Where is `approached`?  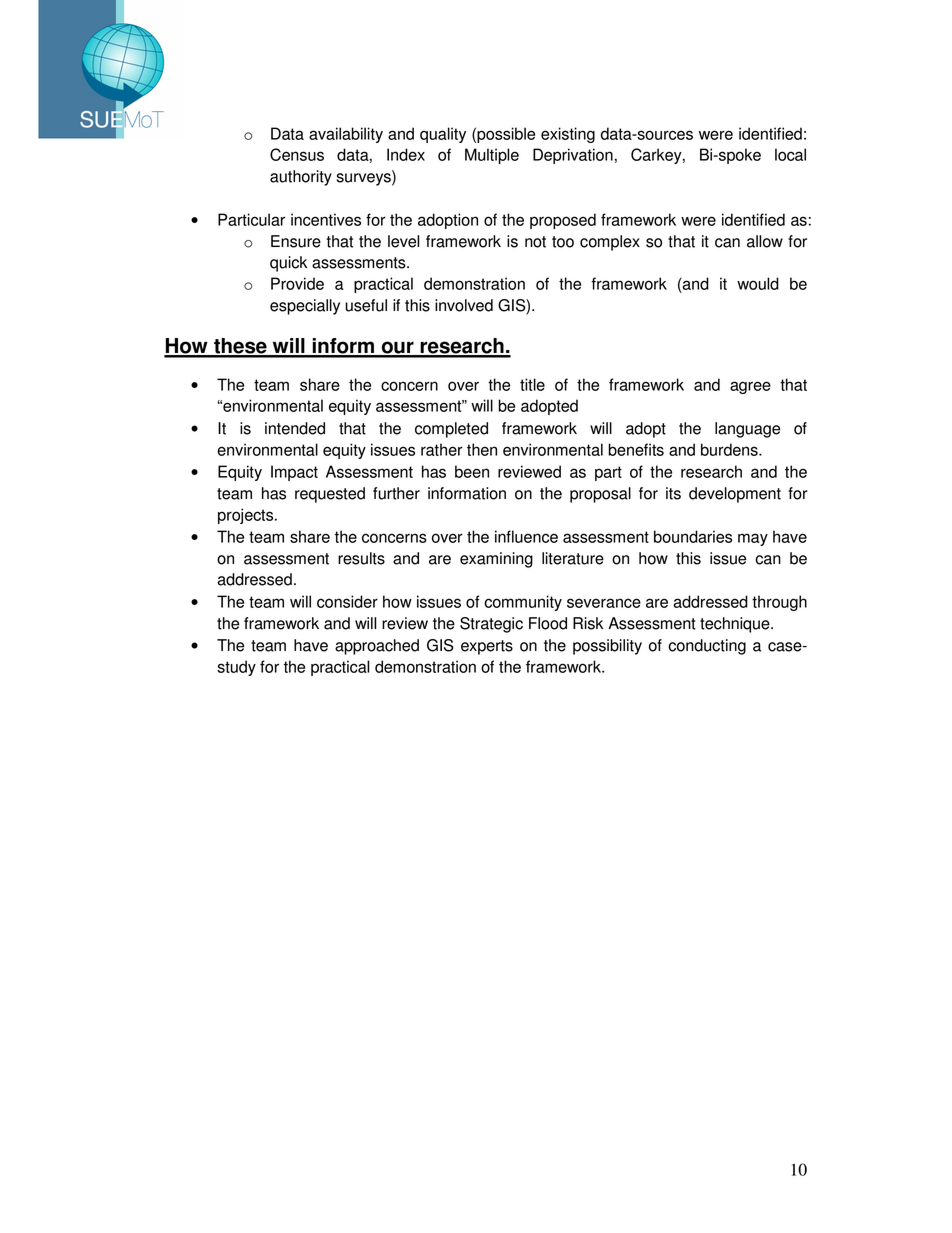 approached is located at coordinates (377, 647).
